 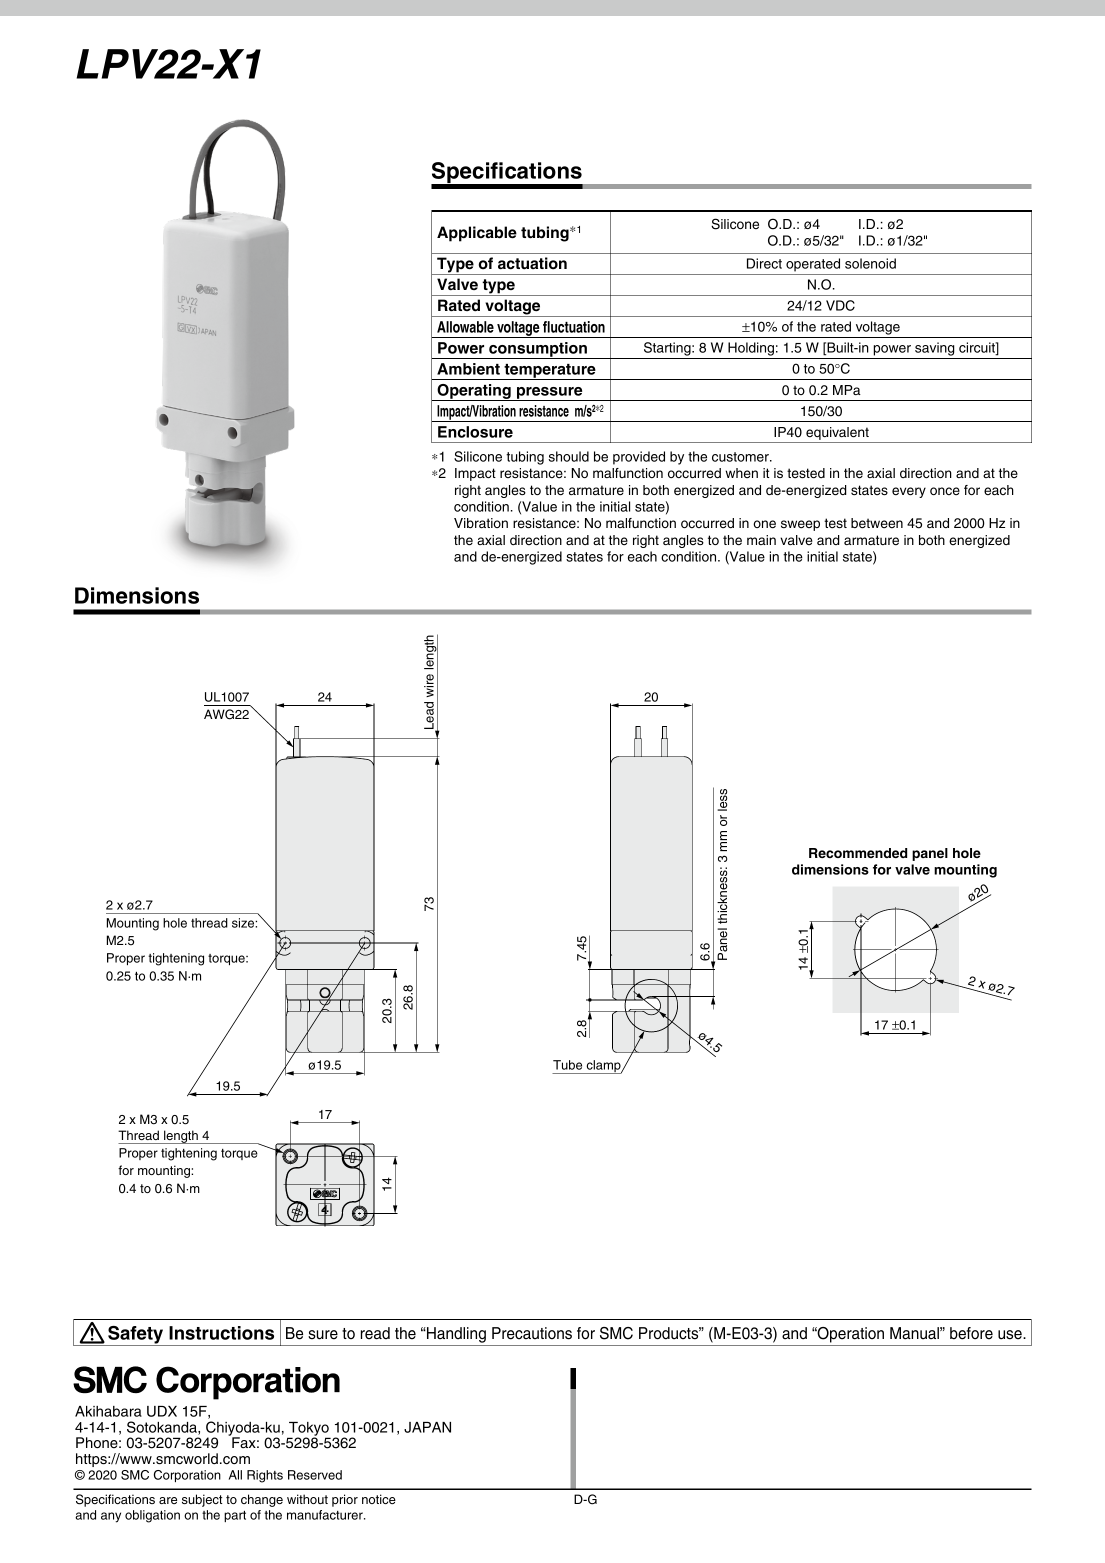 What do you see at coordinates (427, 1427) in the screenshot?
I see `JAPAN` at bounding box center [427, 1427].
